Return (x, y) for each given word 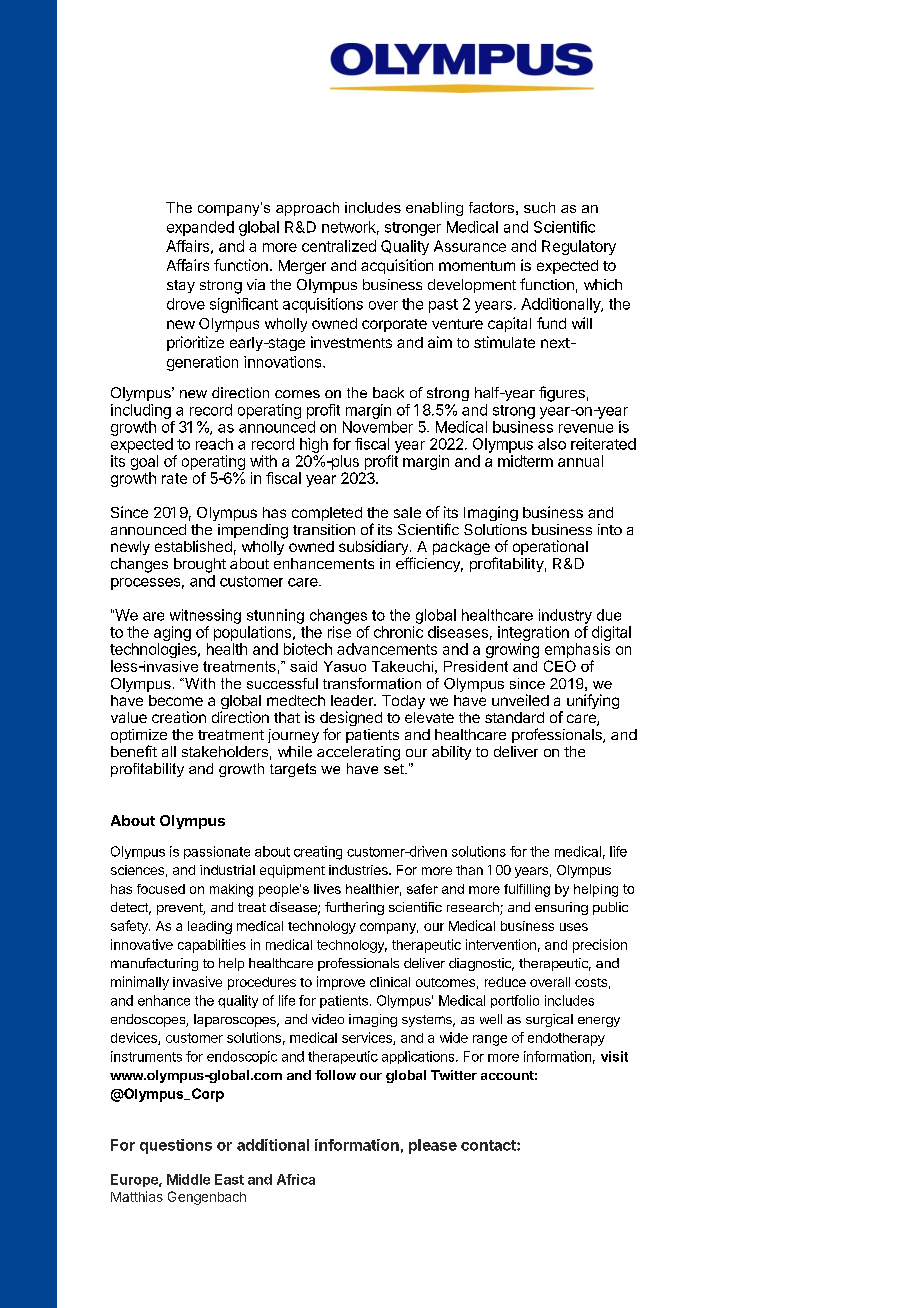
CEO (560, 666)
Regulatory (579, 247)
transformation (372, 683)
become (176, 700)
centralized (339, 246)
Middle (188, 1179)
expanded (200, 228)
